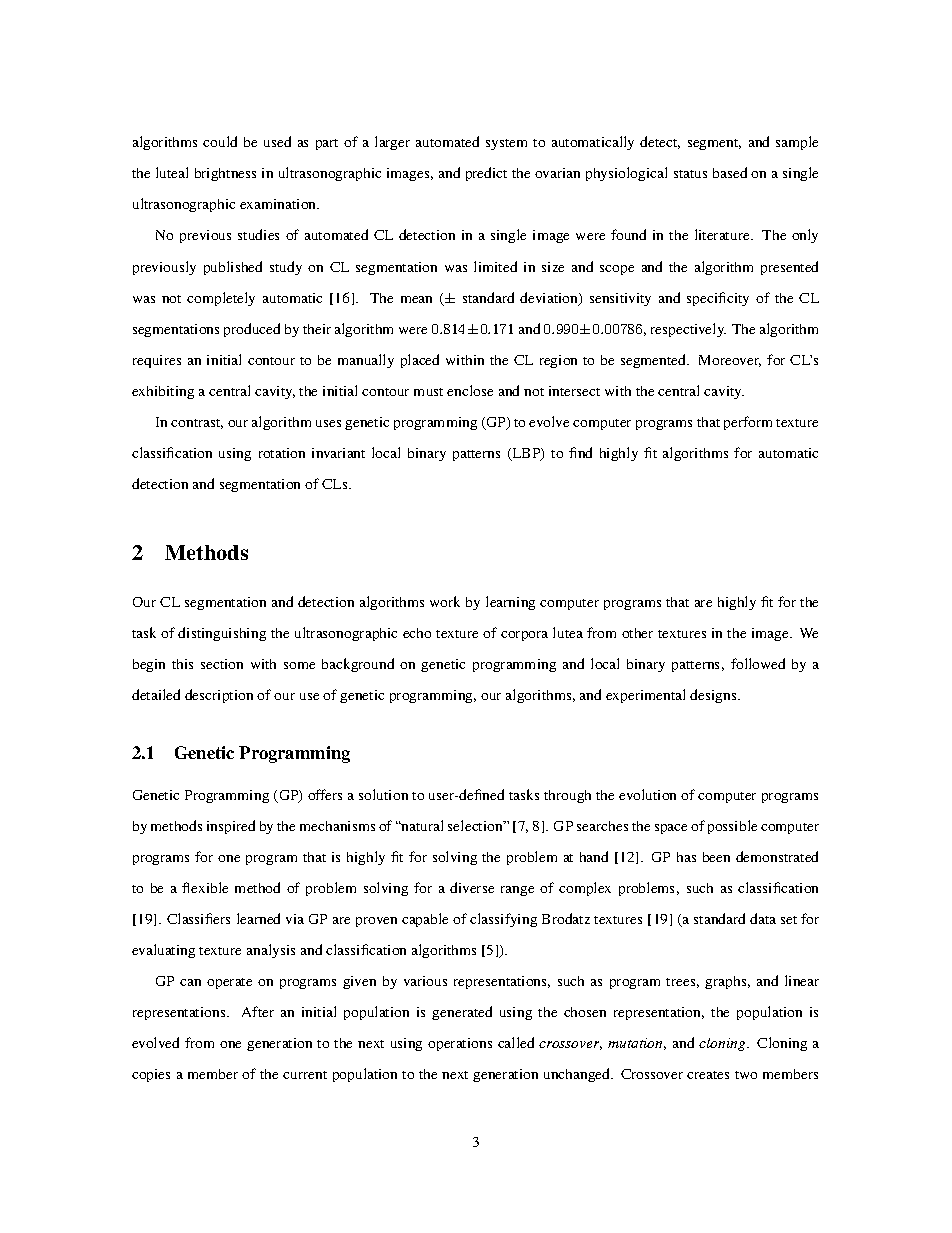 This page has width=952, height=1233. I want to click on predict, so click(486, 174).
